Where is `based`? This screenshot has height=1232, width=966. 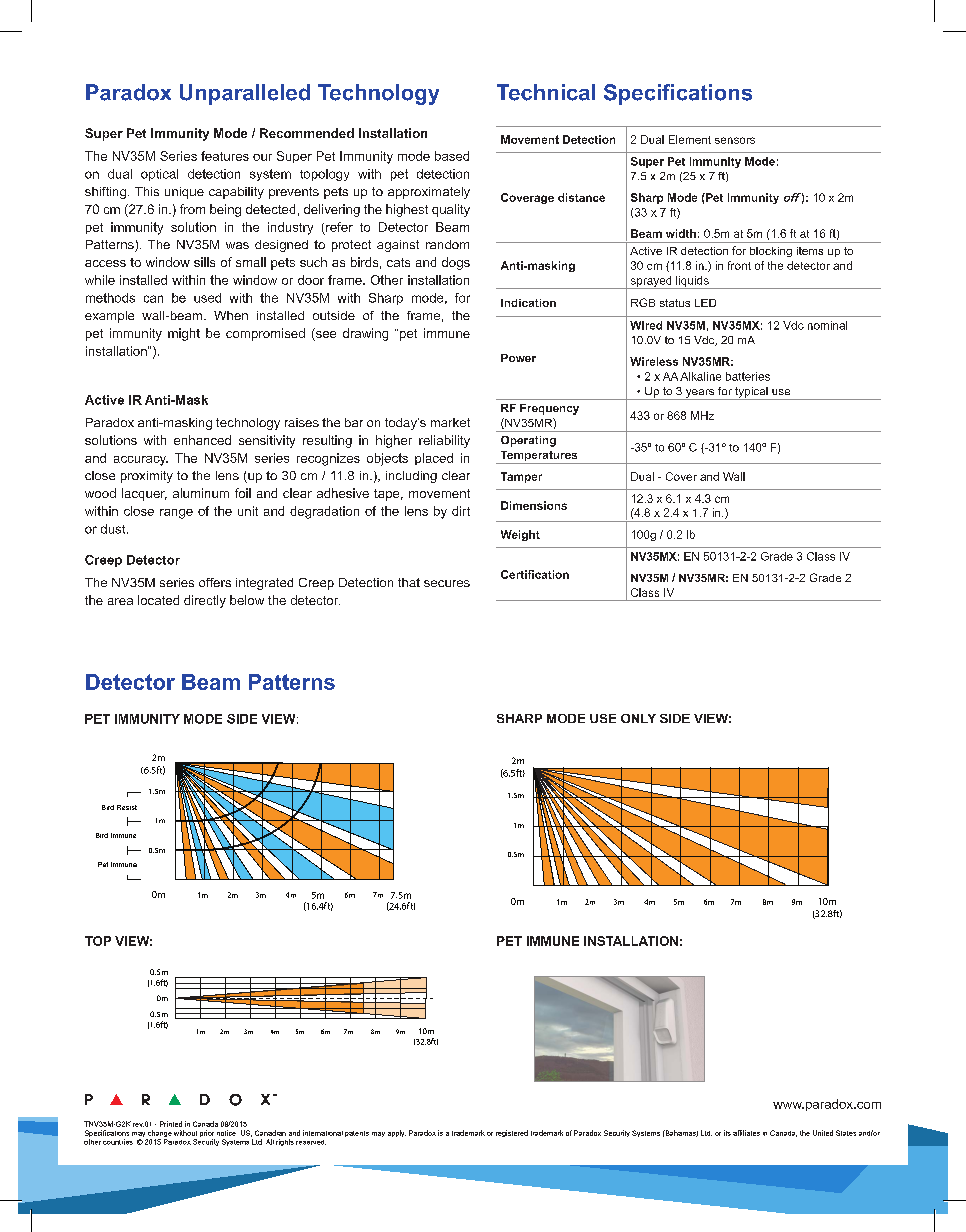
based is located at coordinates (452, 156).
